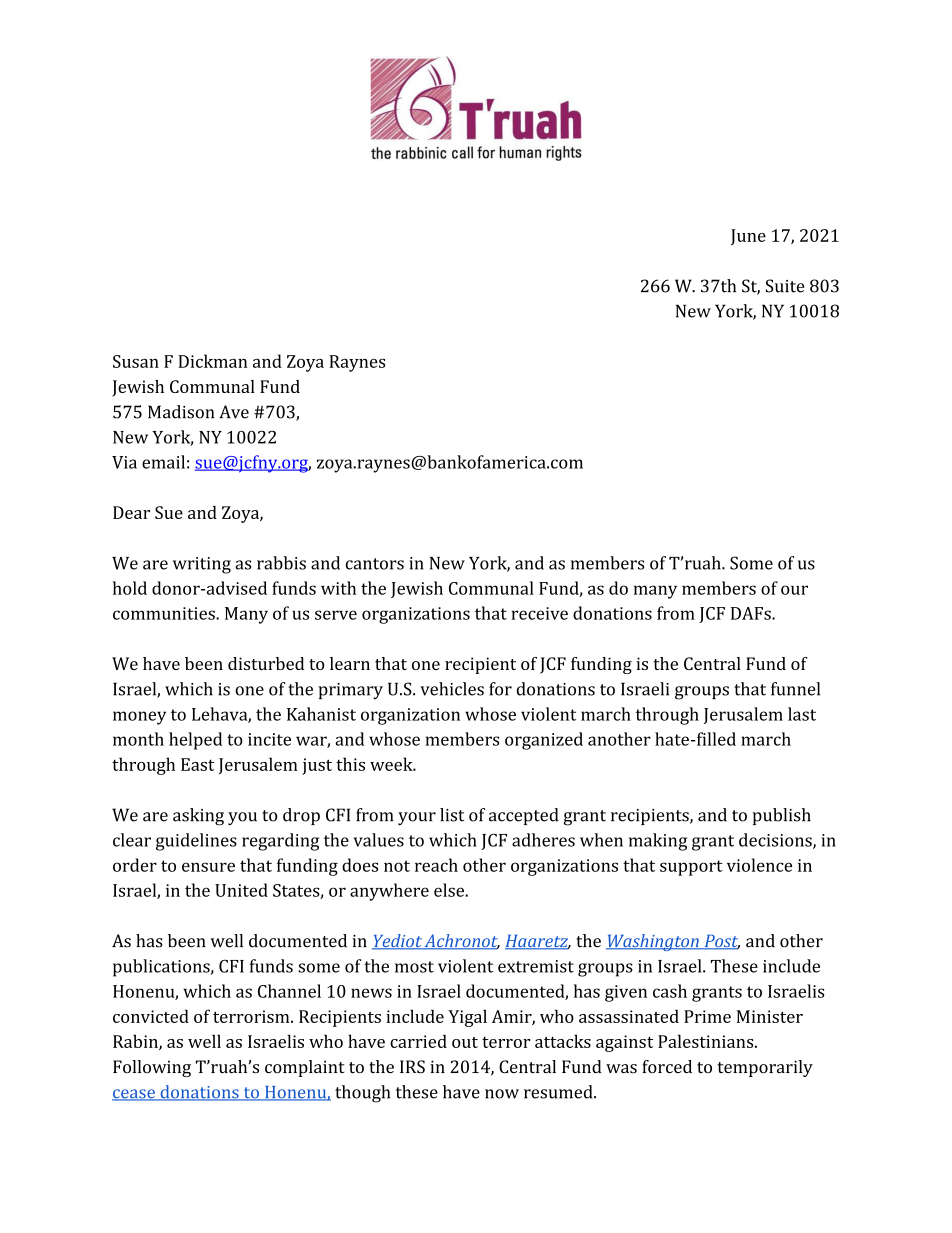 This screenshot has width=952, height=1233. Describe the element at coordinates (136, 1042) in the screenshot. I see `Rabin` at that location.
